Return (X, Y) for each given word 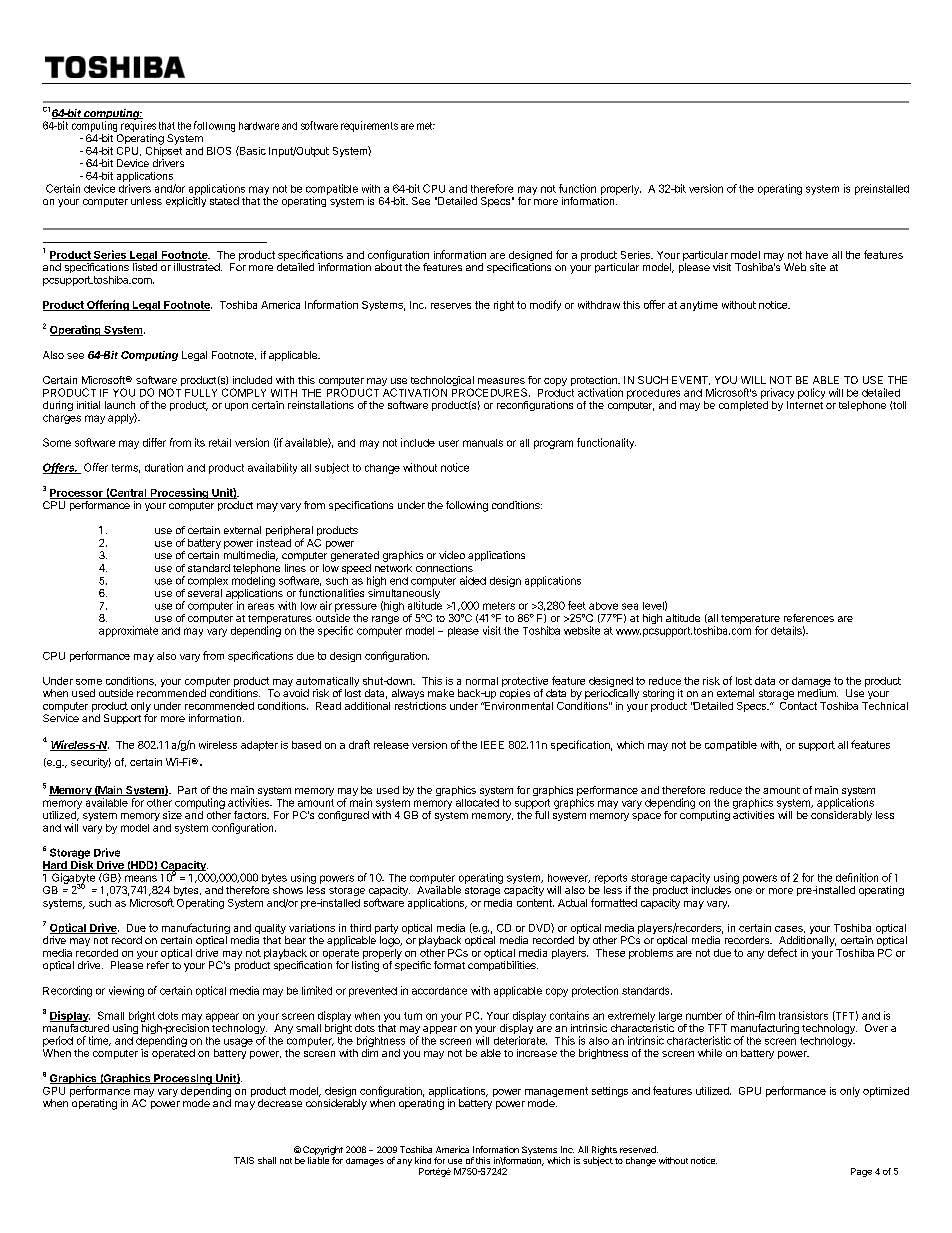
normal (482, 681)
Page (861, 1172)
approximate (128, 631)
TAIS (244, 1160)
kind (423, 1160)
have (817, 255)
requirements (369, 126)
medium (818, 693)
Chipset (164, 150)
